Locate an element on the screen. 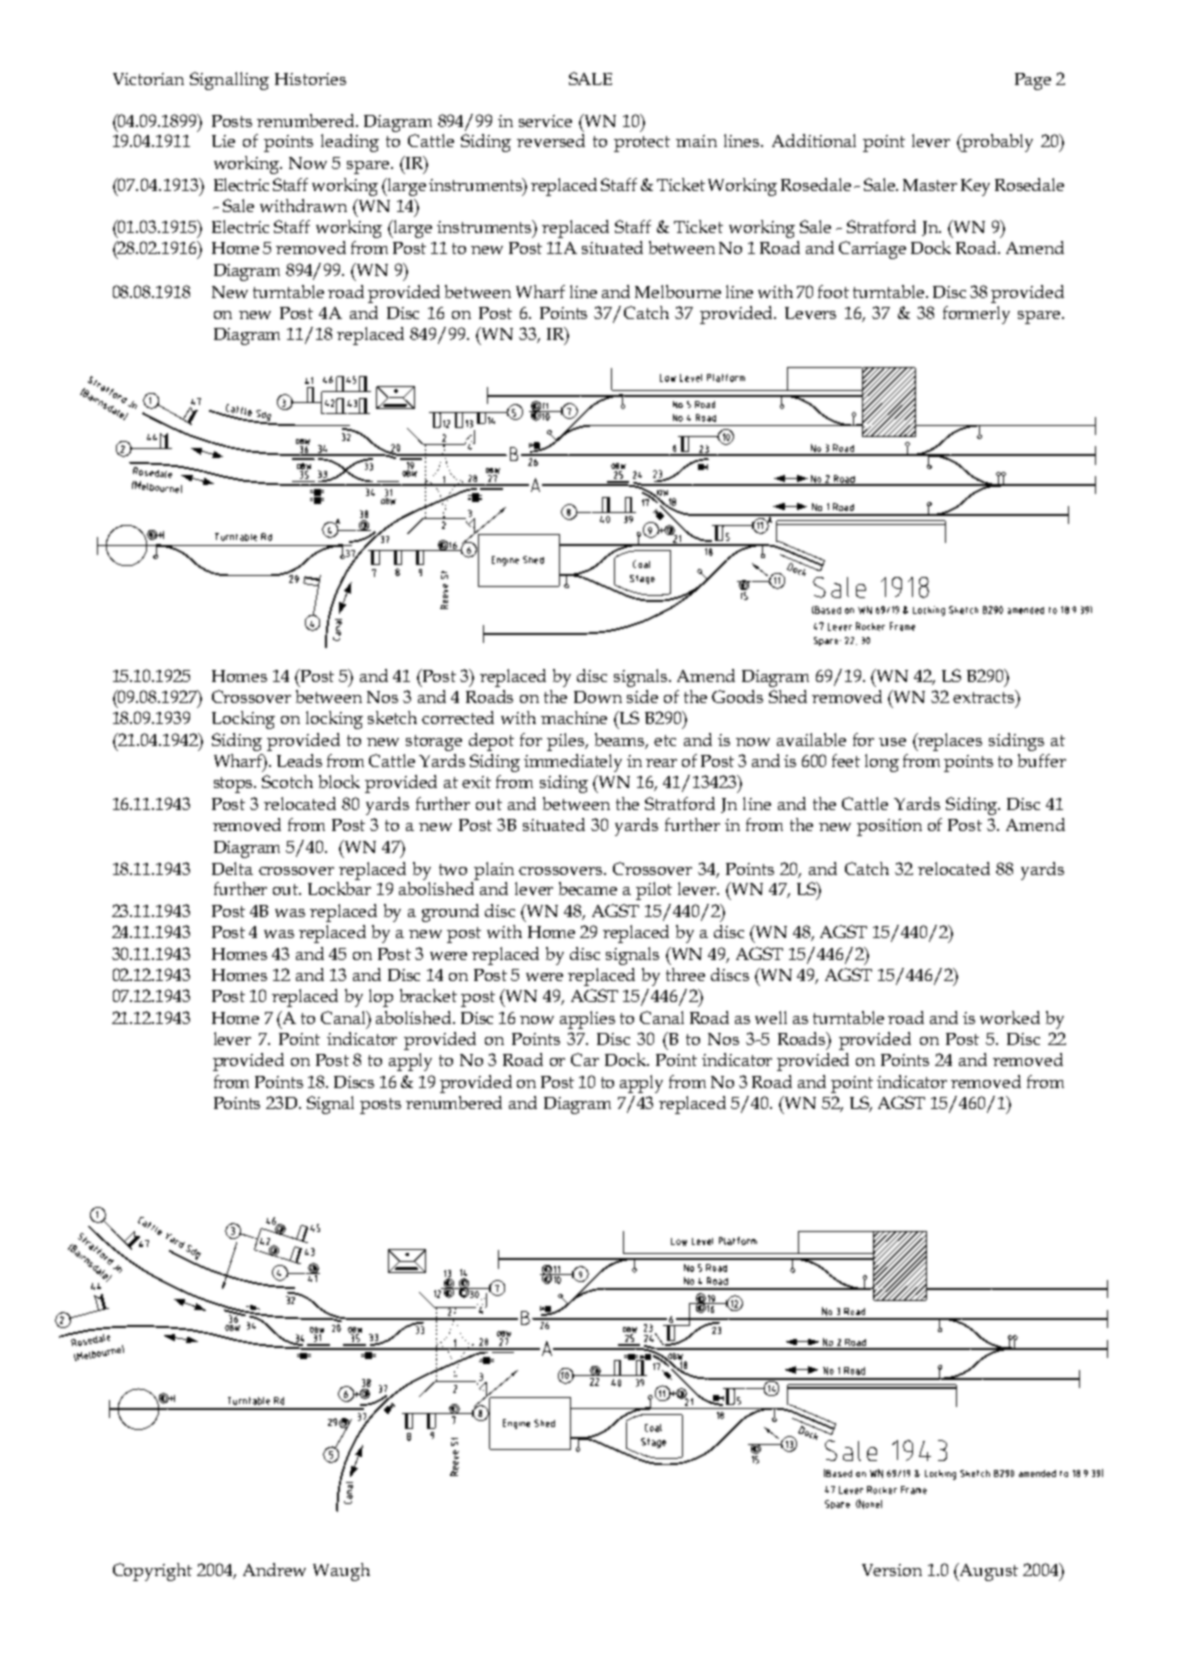 The width and height of the screenshot is (1177, 1666). Version is located at coordinates (892, 1570).
